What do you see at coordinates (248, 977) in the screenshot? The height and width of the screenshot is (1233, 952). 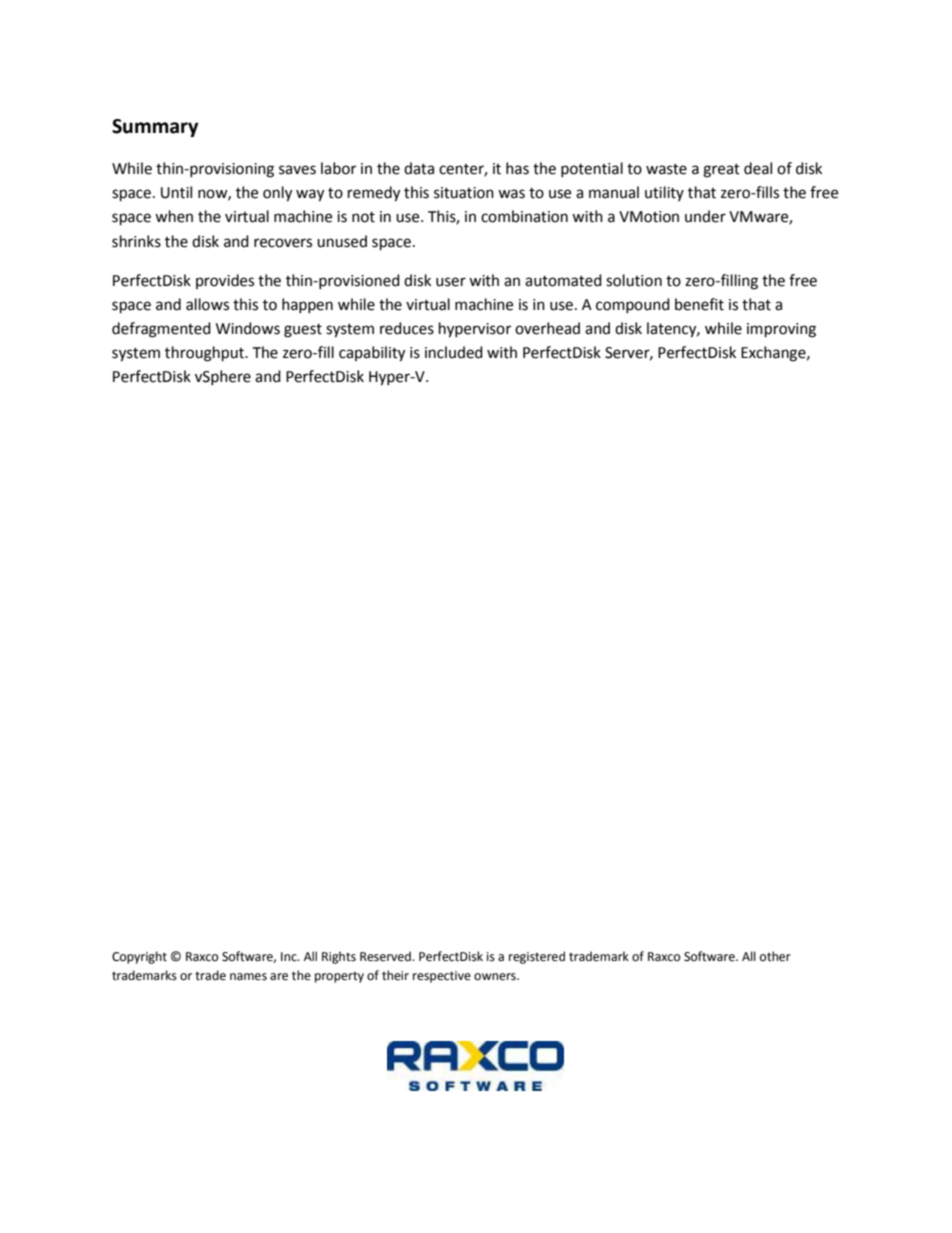 I see `names` at bounding box center [248, 977].
